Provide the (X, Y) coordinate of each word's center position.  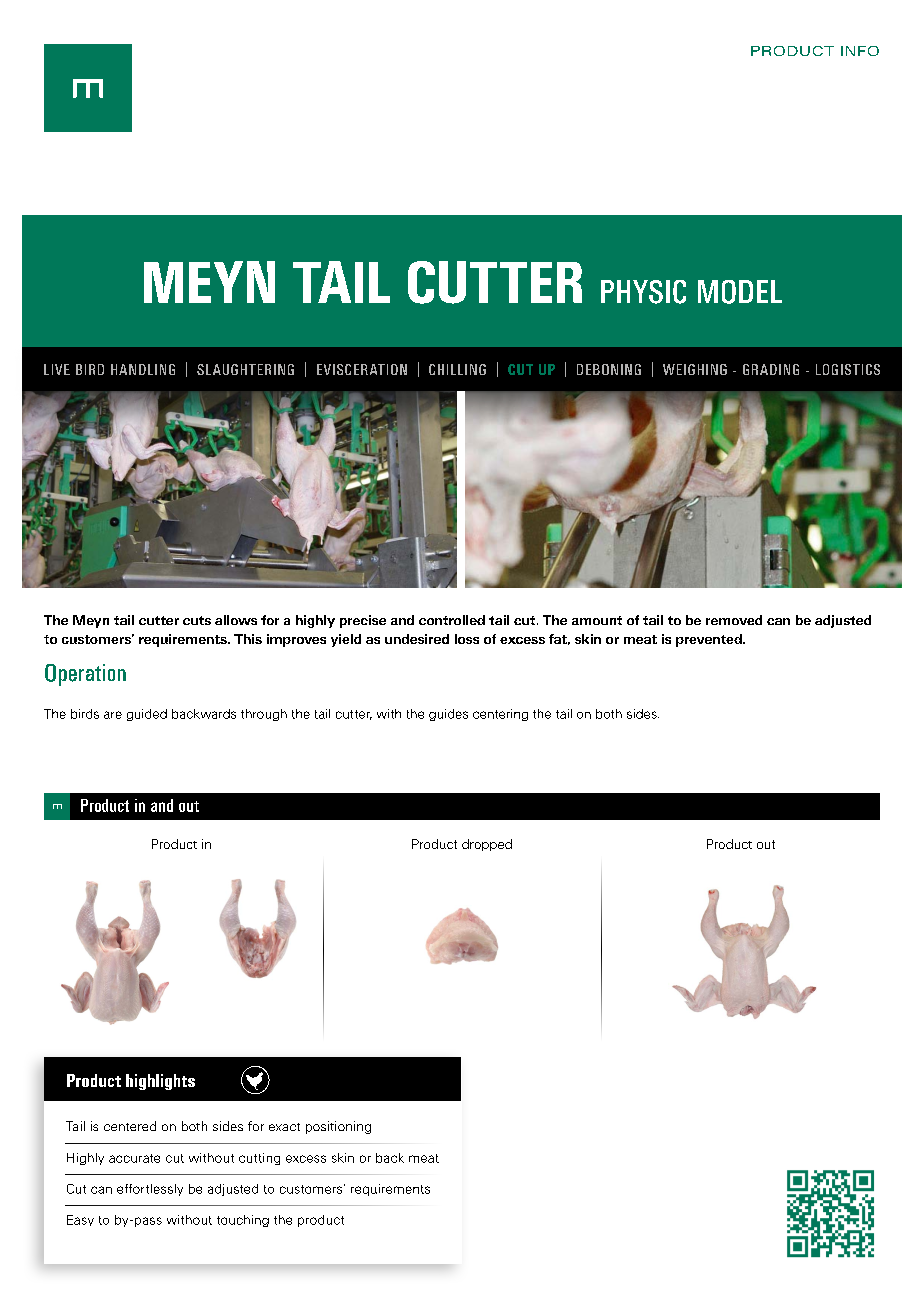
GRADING (771, 369)
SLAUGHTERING (245, 369)
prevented (710, 640)
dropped (487, 845)
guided (147, 715)
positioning (338, 1127)
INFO (860, 51)
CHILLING (457, 369)
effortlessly (150, 1190)
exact (284, 1127)
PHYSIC (643, 292)
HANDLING (143, 369)
